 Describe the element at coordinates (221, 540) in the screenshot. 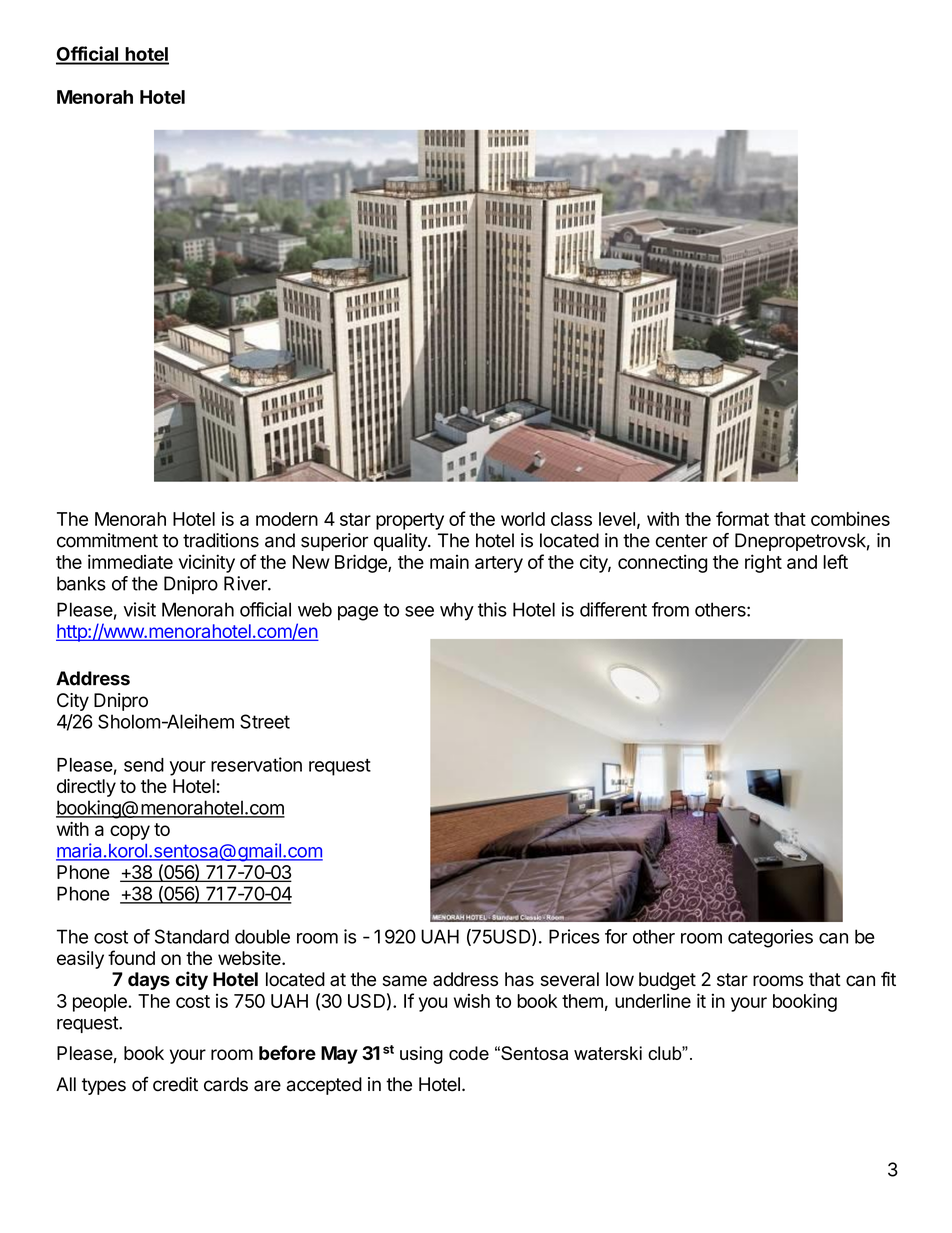

I see `traditions` at that location.
